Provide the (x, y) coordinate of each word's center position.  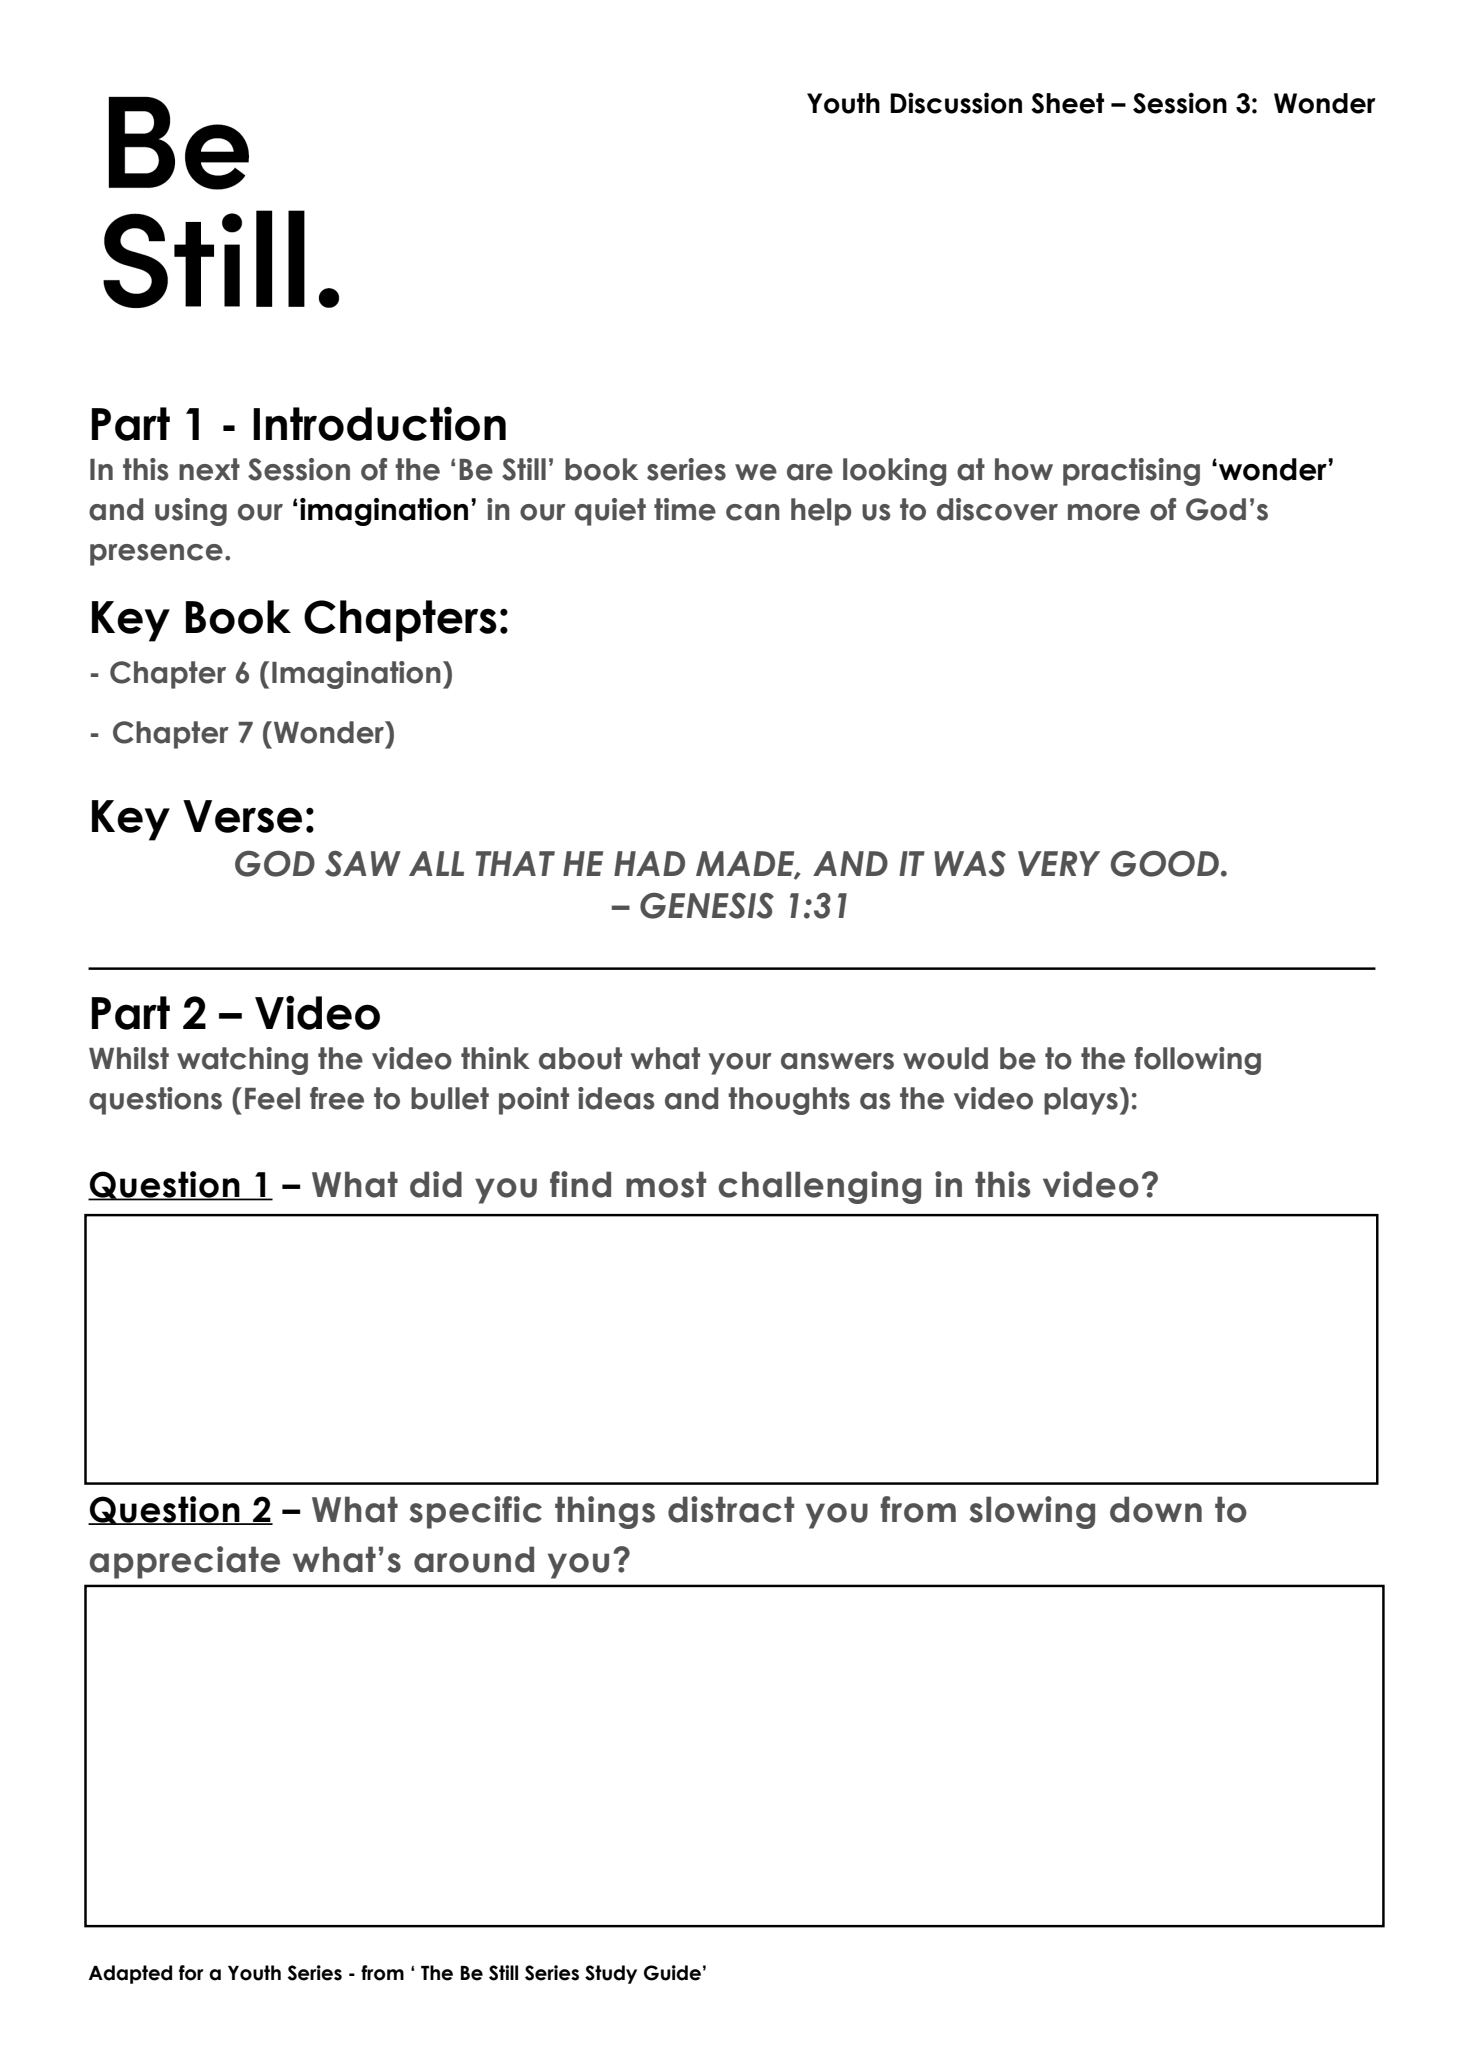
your (740, 1064)
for (191, 1973)
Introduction (379, 424)
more (1104, 512)
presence (156, 555)
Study (611, 1974)
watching (242, 1061)
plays (1081, 1101)
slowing (1032, 1512)
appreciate (185, 1562)
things (605, 1512)
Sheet (1067, 103)
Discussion (956, 103)
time (685, 509)
